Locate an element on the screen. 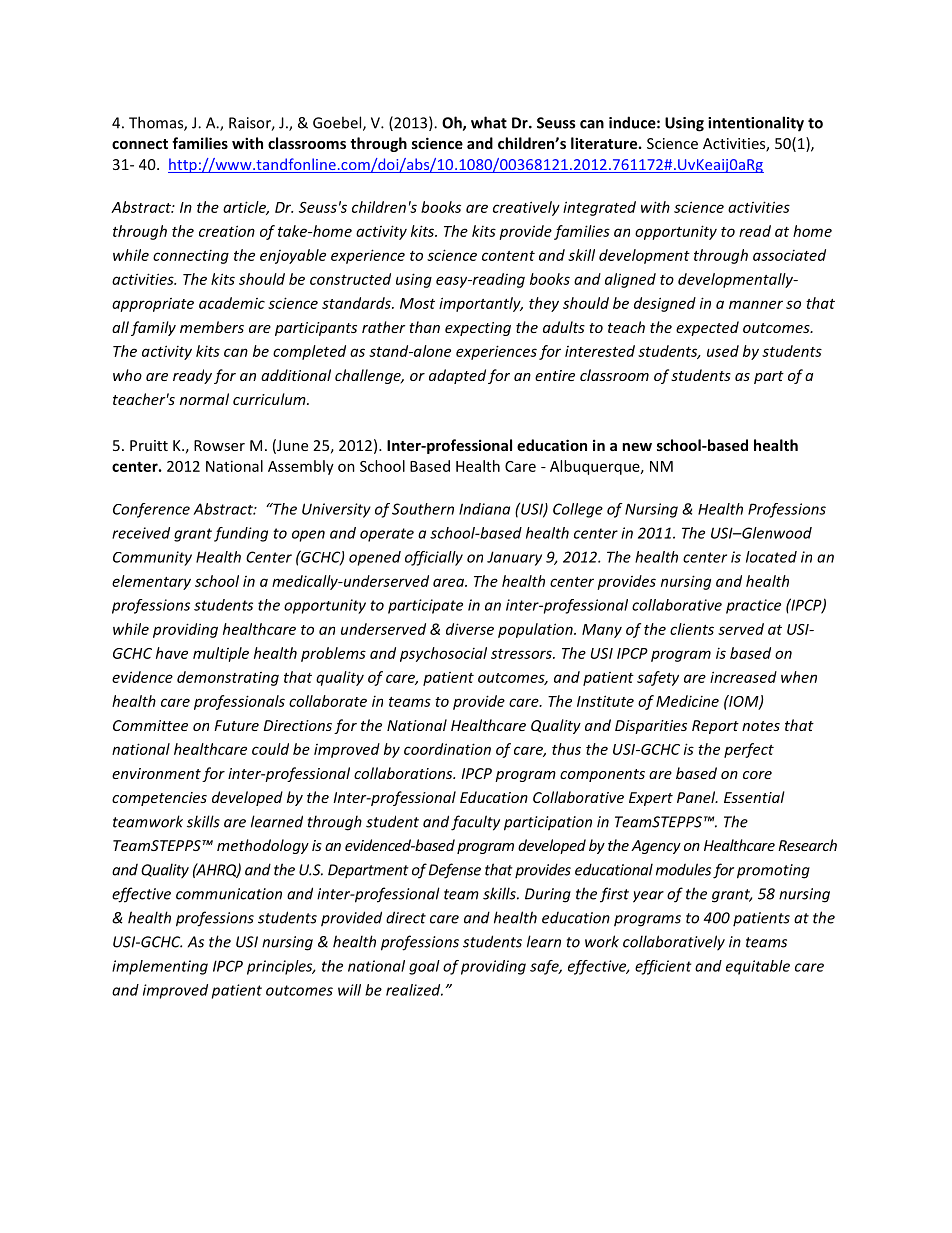 The width and height of the screenshot is (952, 1233). creation is located at coordinates (227, 231).
